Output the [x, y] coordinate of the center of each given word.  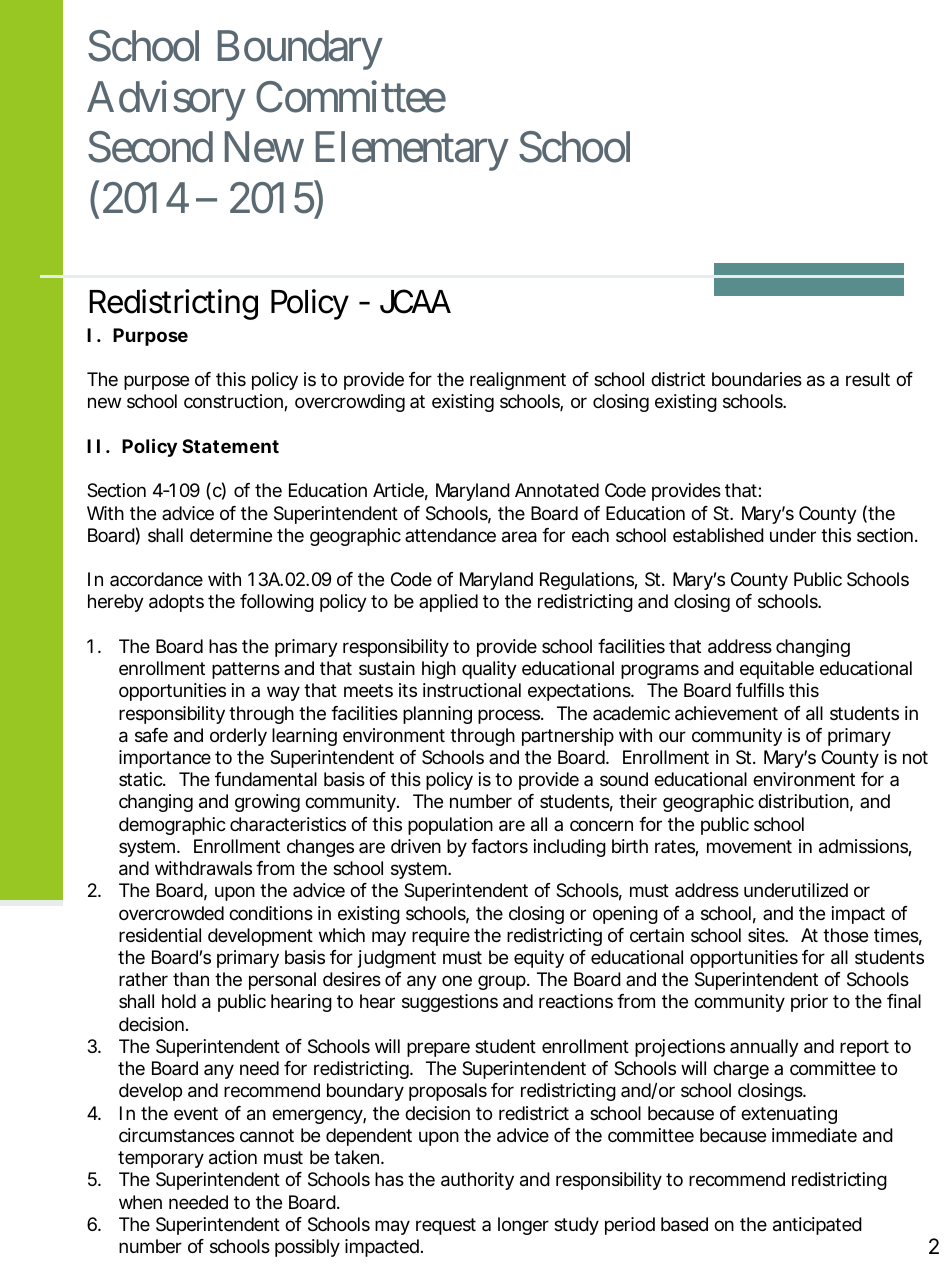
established [718, 535]
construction [234, 402]
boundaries [757, 379]
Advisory [166, 101]
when [140, 1202]
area [519, 537]
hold [179, 1001]
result [868, 379]
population [450, 826]
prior [809, 1003]
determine [231, 535]
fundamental [266, 779]
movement [749, 846]
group [503, 982]
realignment [518, 381]
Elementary [412, 151]
